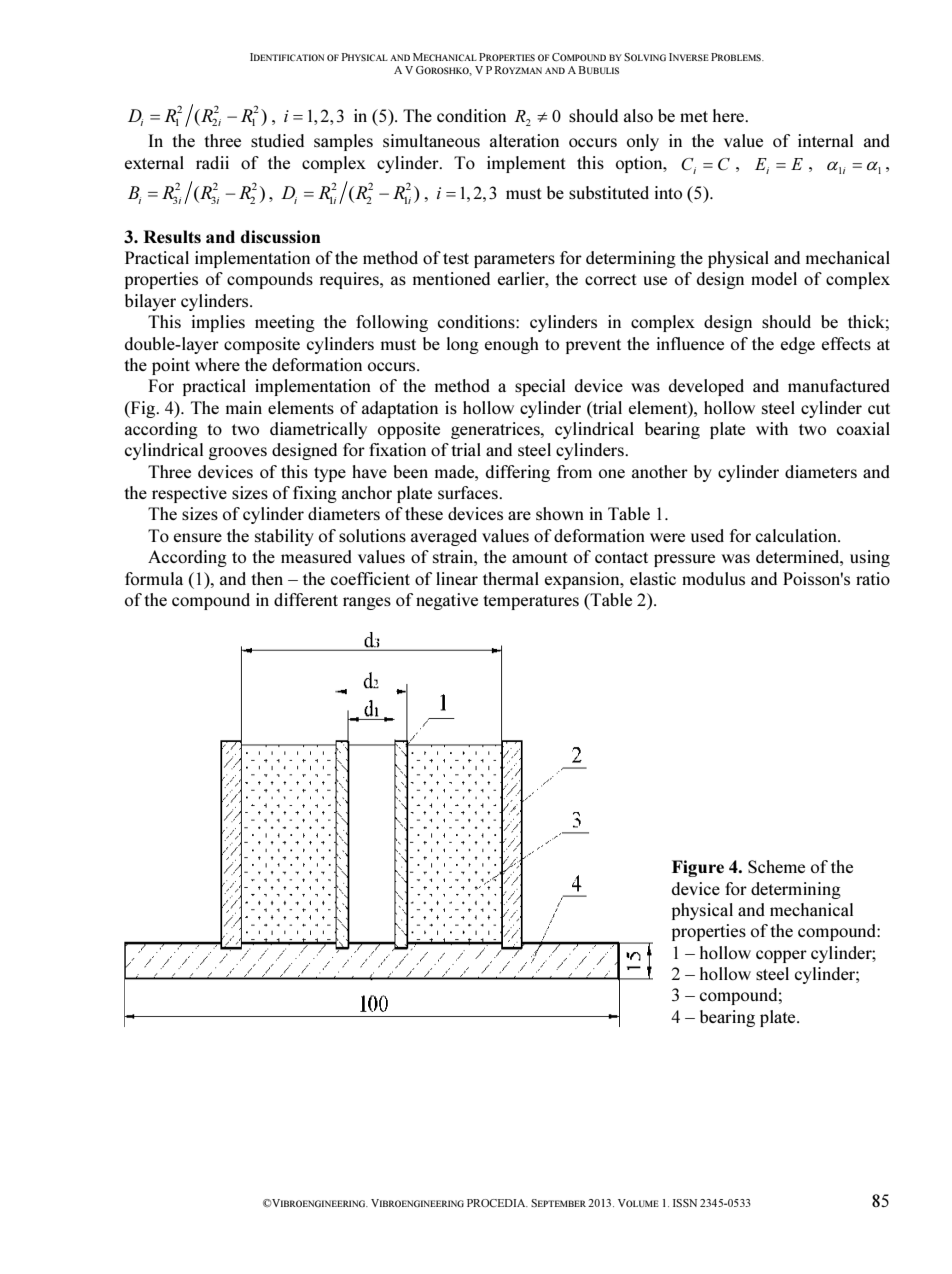 This screenshot has height=1274, width=952. I want to click on with, so click(772, 428).
